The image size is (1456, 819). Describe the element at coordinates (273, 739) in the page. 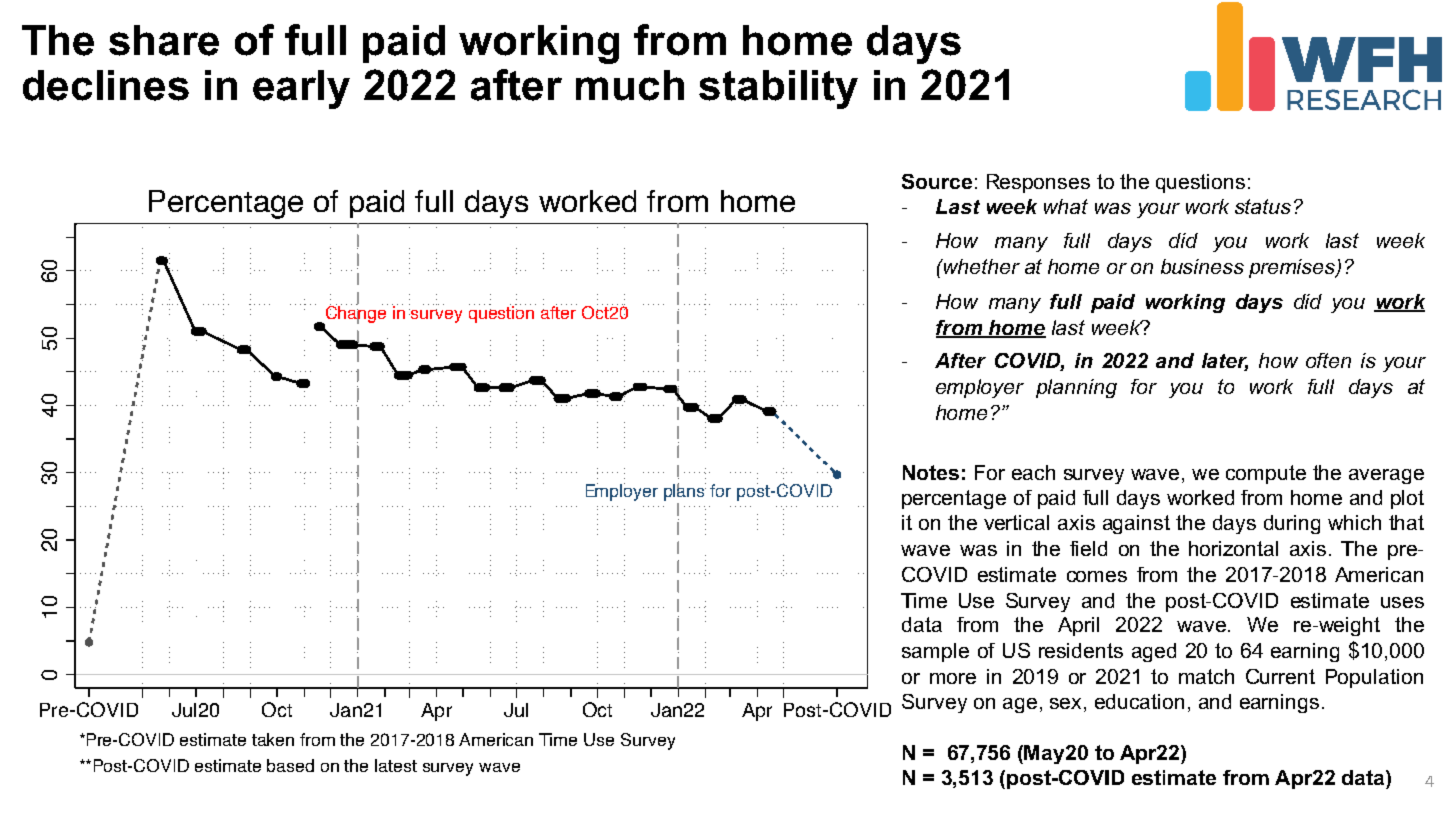

I see `taken` at that location.
